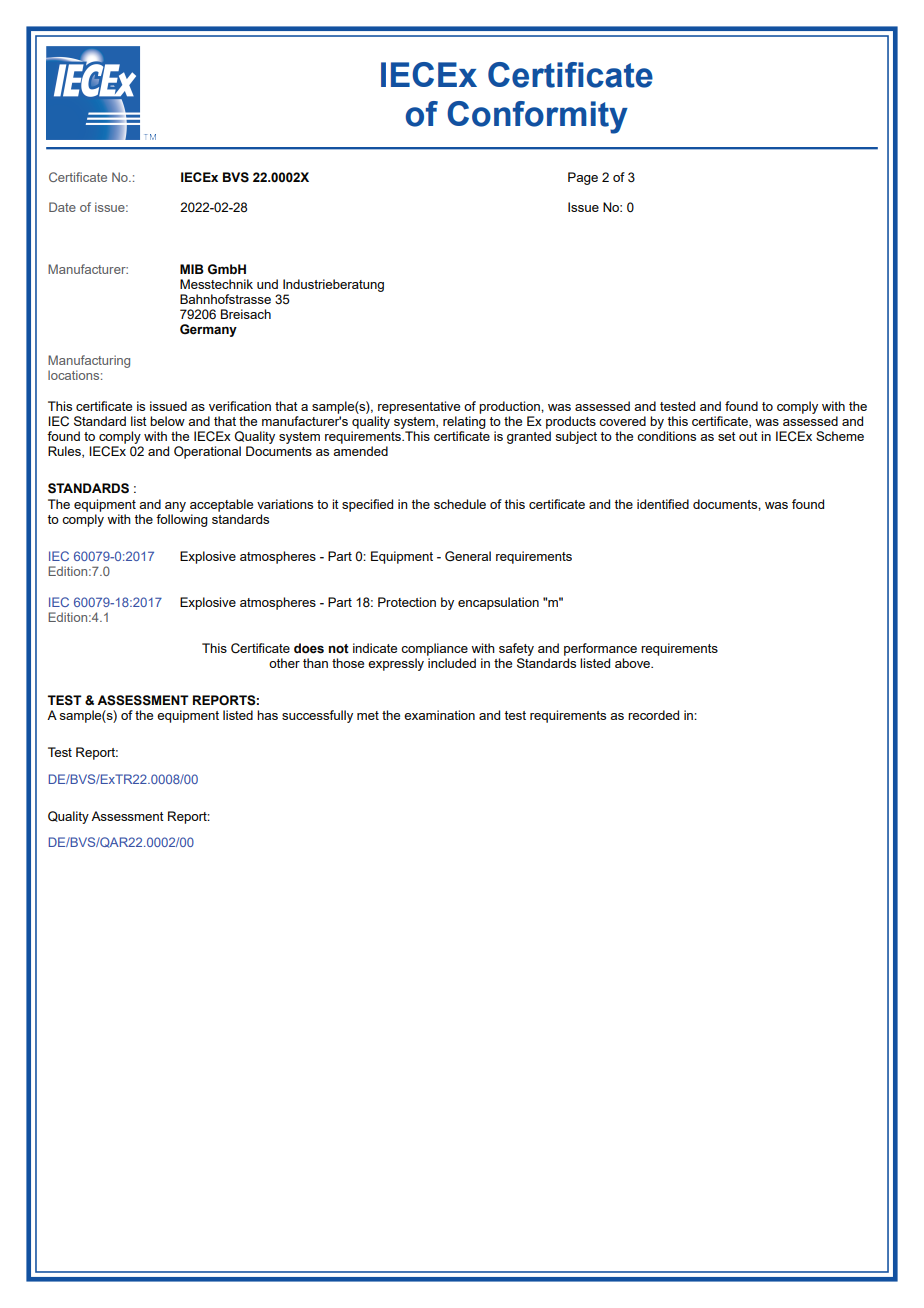  I want to click on has, so click(267, 715).
